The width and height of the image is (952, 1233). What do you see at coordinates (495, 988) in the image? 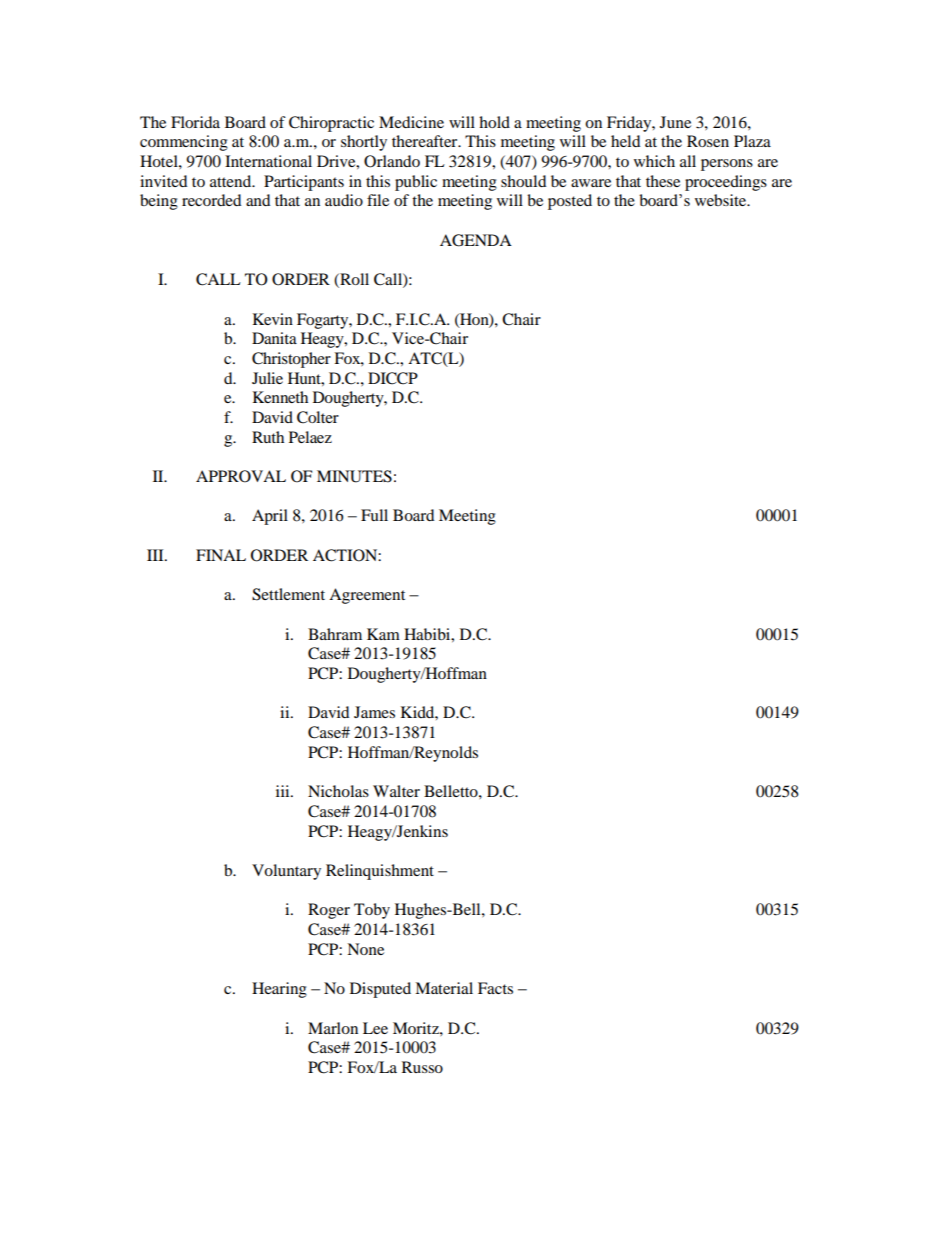
I see `Facts` at bounding box center [495, 988].
